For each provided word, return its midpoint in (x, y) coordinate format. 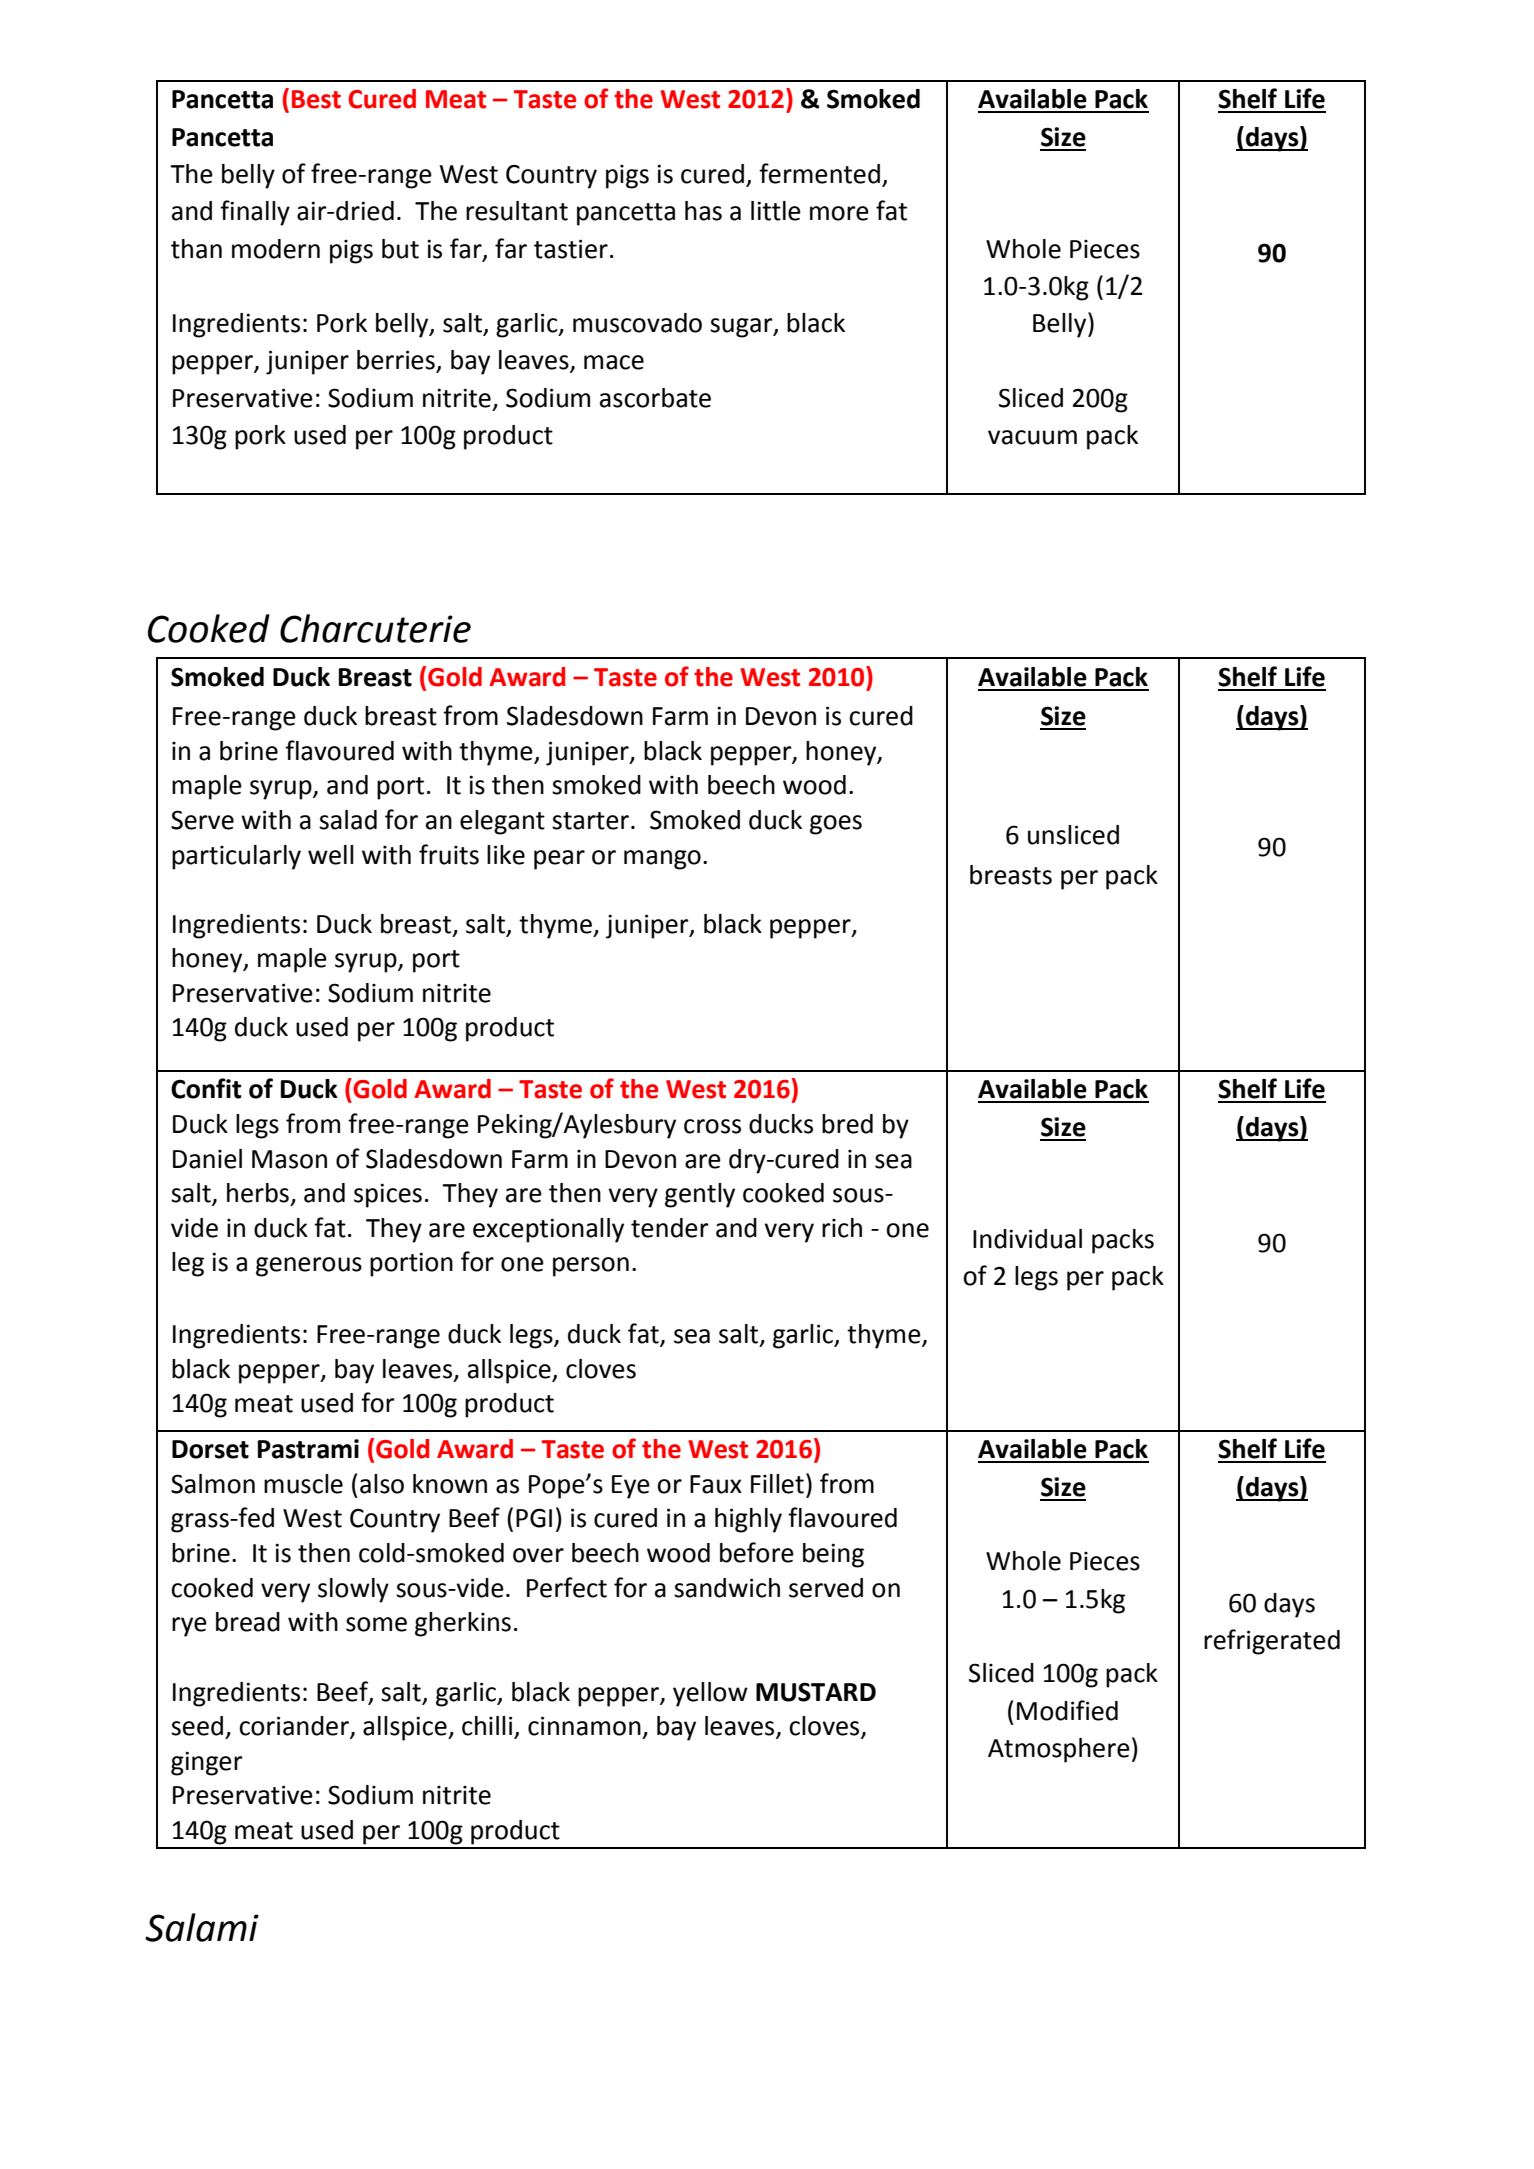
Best (316, 99)
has (703, 211)
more (839, 213)
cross (712, 1126)
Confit (206, 1088)
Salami (202, 1927)
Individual (1027, 1239)
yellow (710, 1694)
